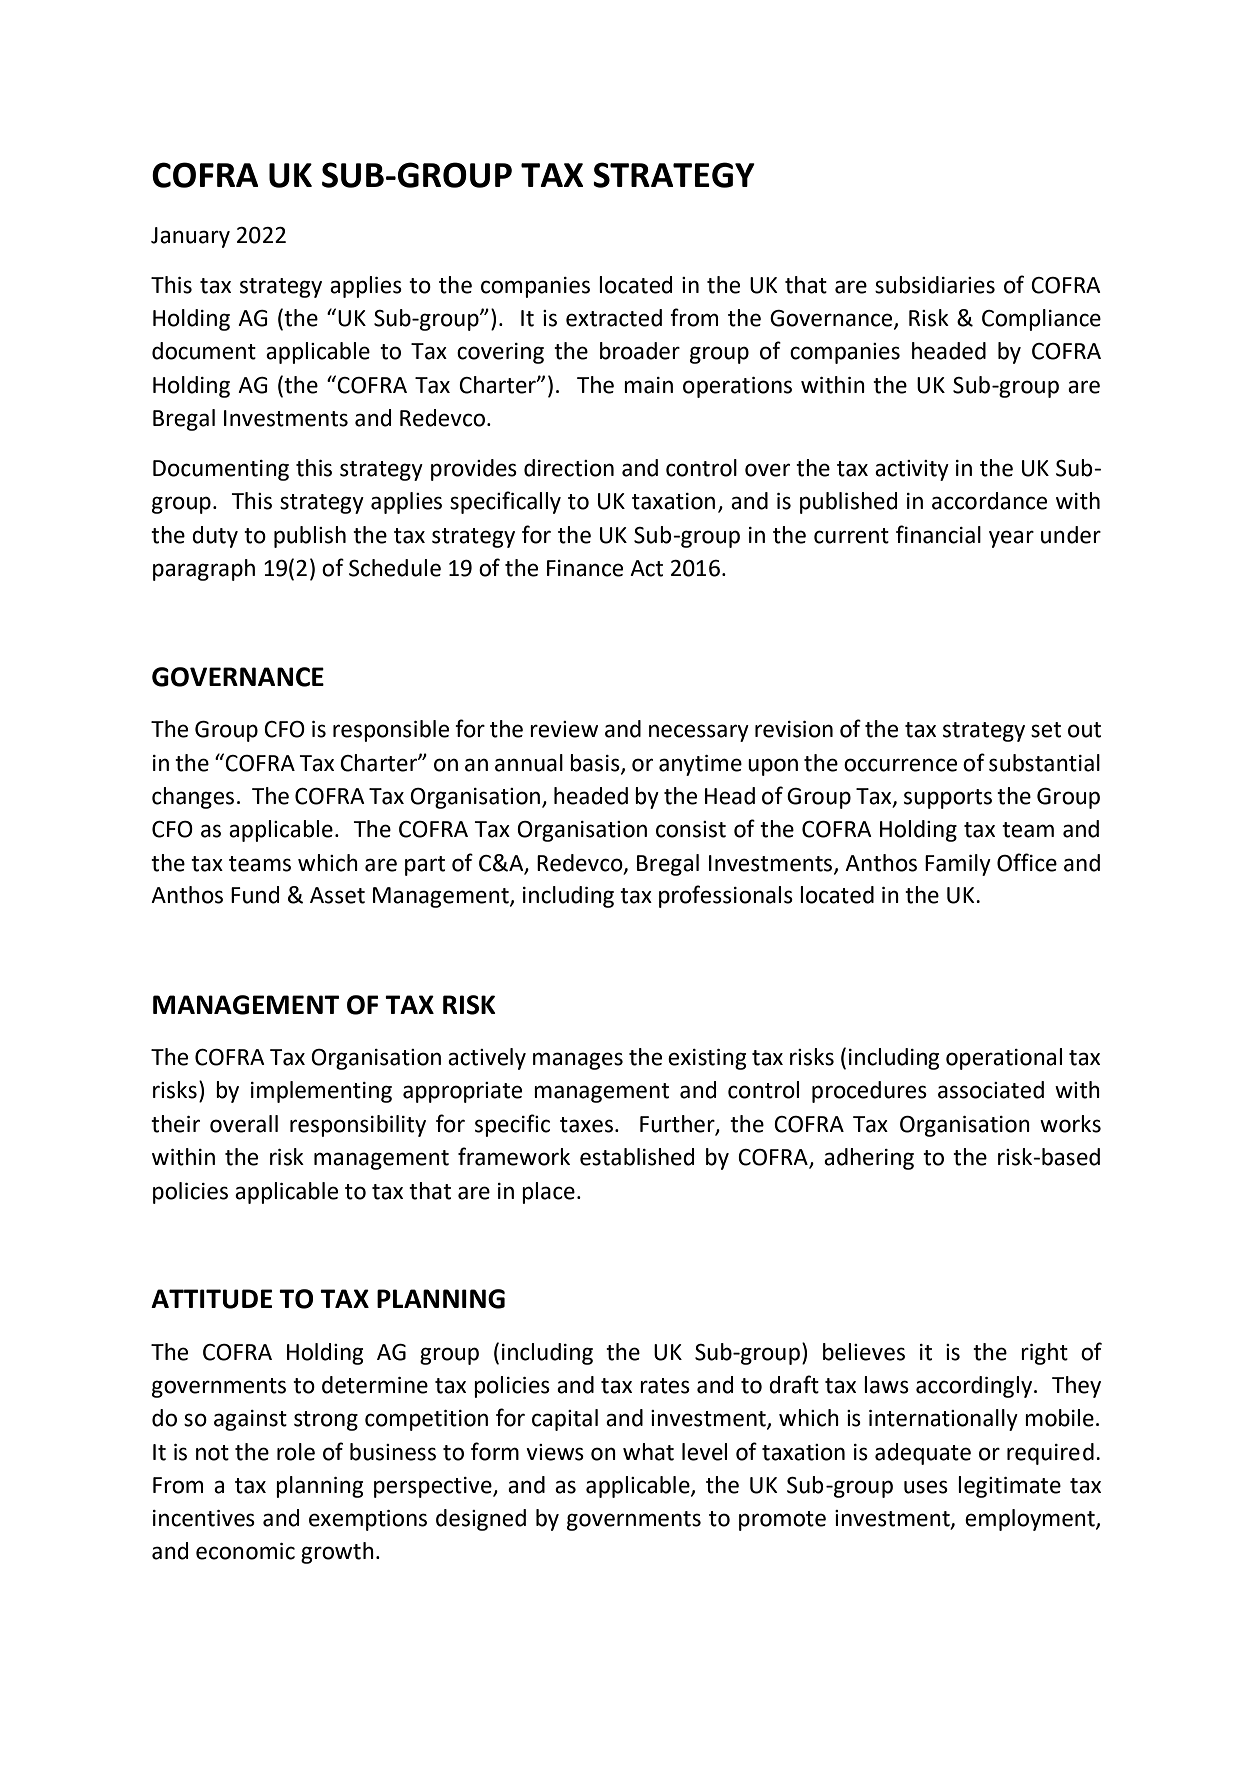 The image size is (1253, 1772). I want to click on accordance, so click(989, 501).
